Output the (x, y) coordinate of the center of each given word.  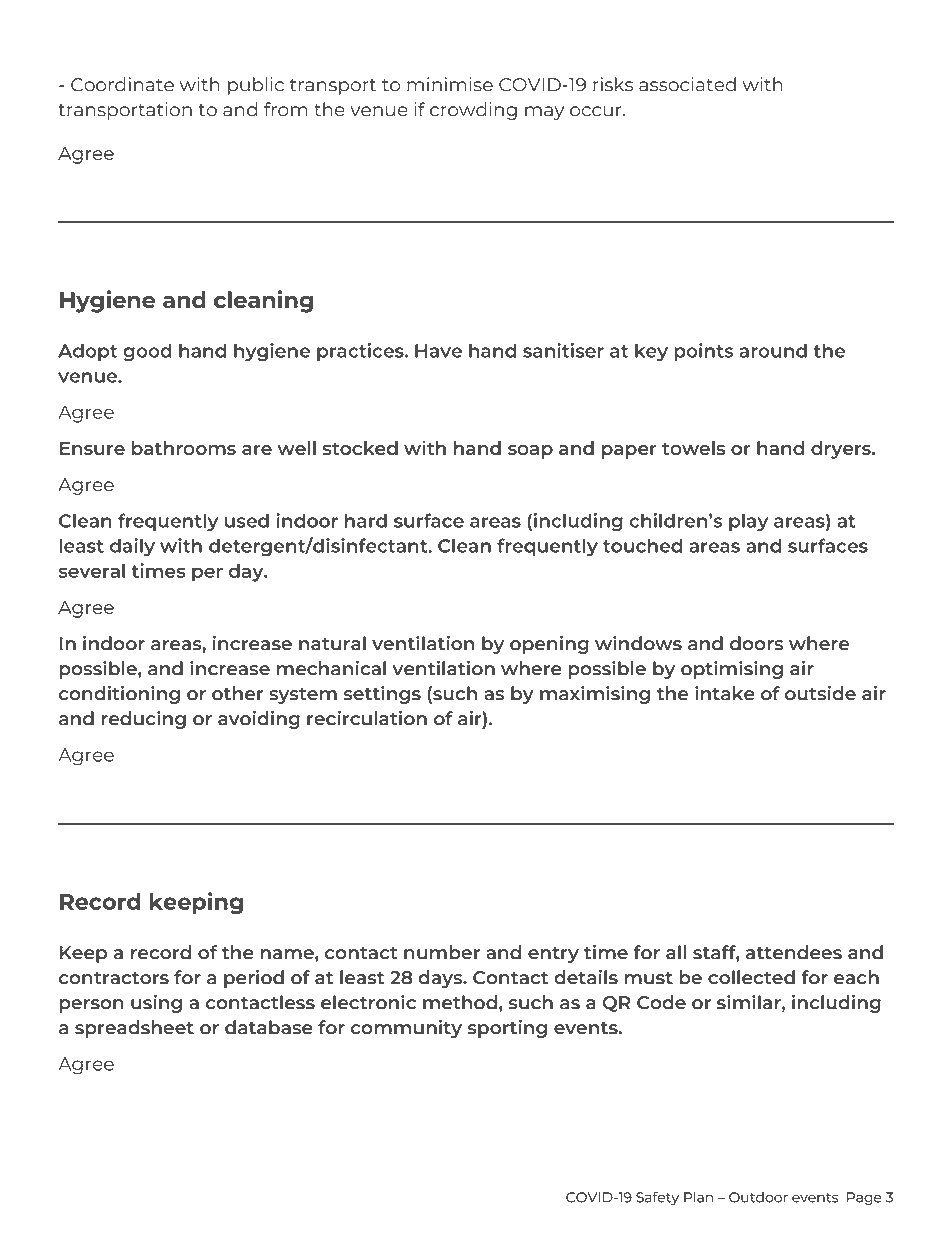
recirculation (367, 718)
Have (438, 351)
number (442, 952)
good (147, 352)
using (156, 1004)
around (773, 350)
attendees (794, 952)
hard (366, 520)
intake (725, 693)
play (748, 522)
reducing (143, 720)
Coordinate (122, 84)
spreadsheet (134, 1029)
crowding (473, 111)
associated (687, 84)
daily (132, 547)
